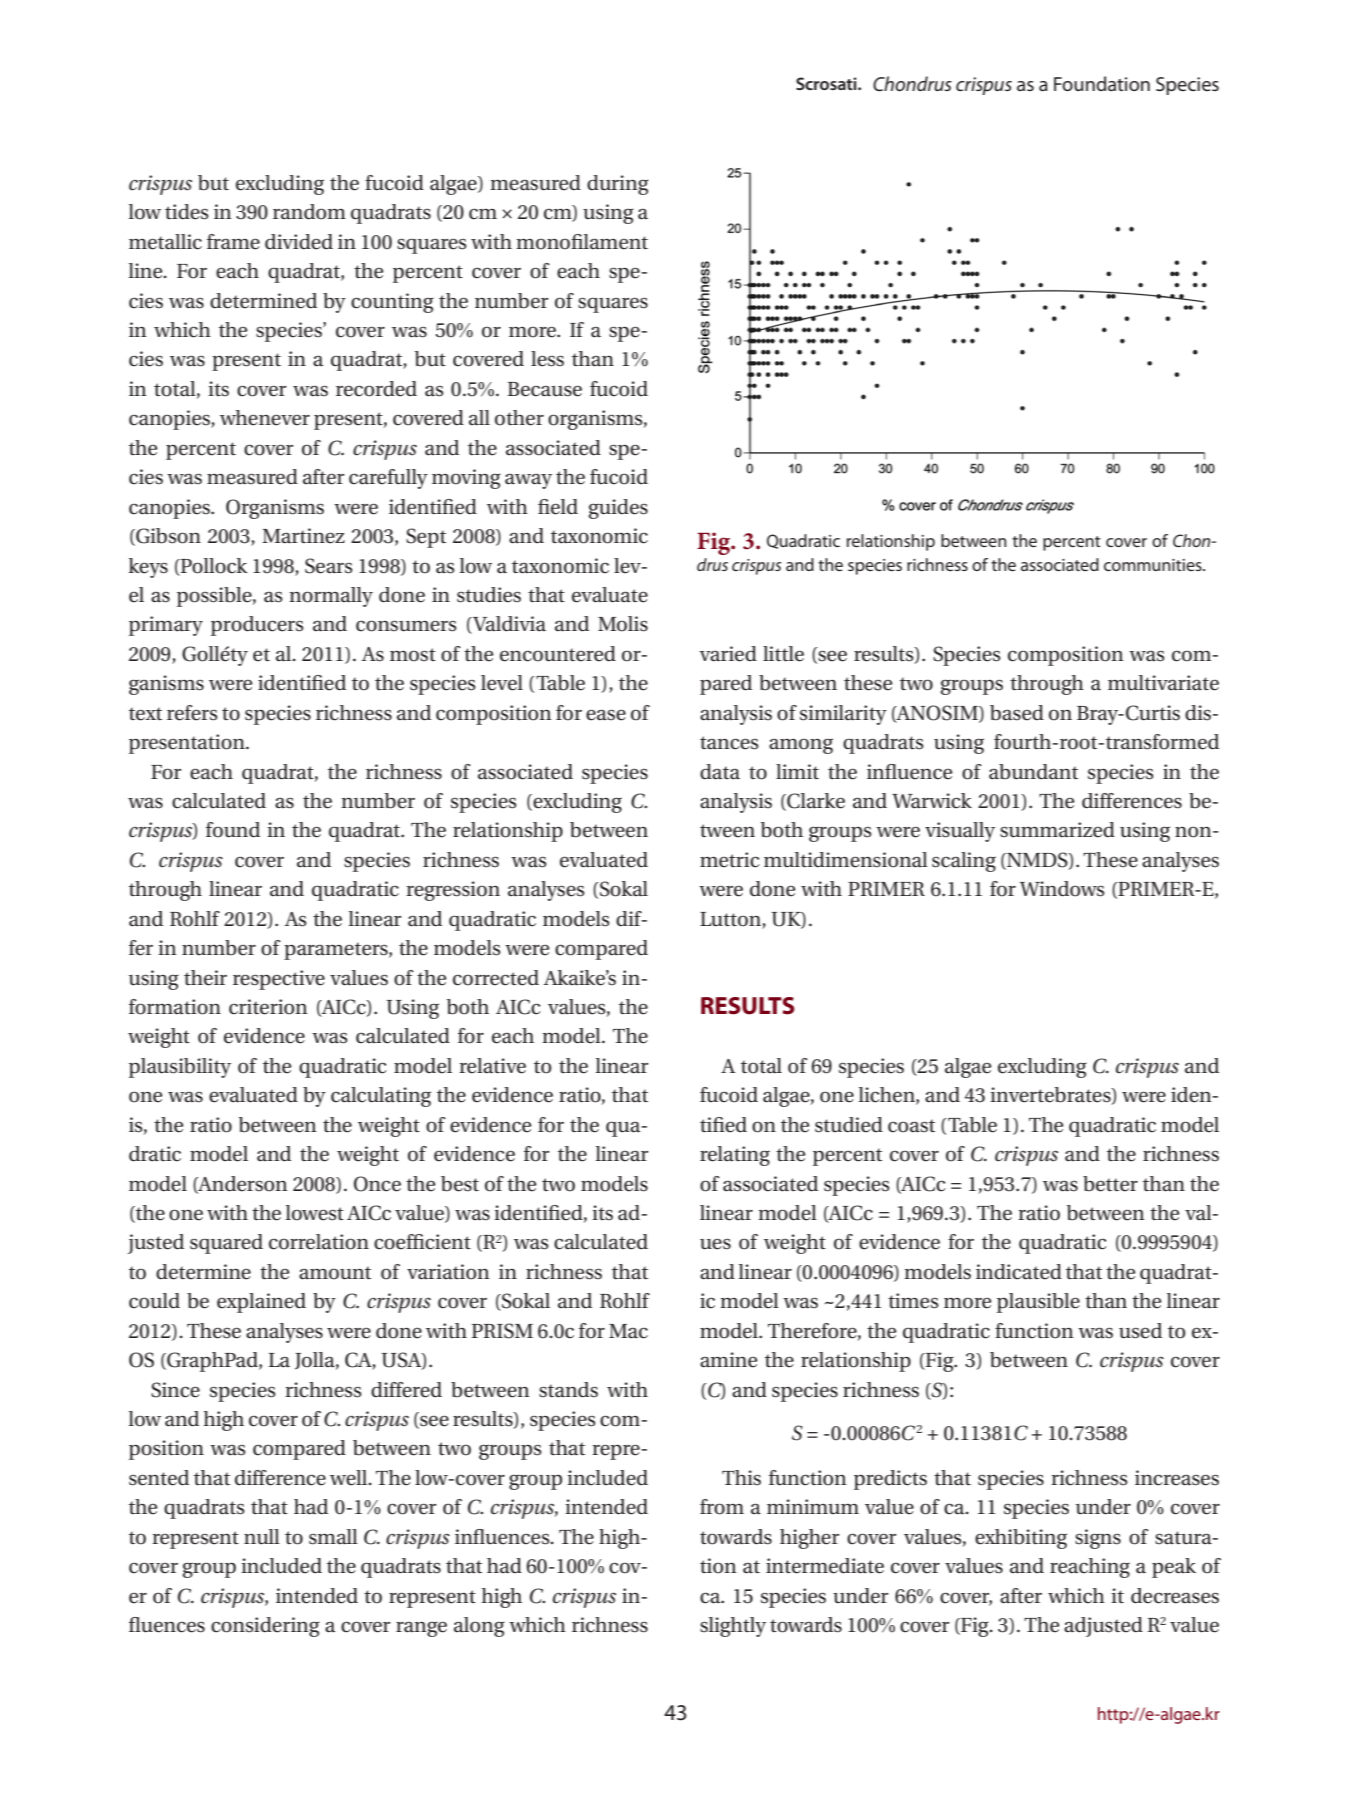 The width and height of the screenshot is (1348, 1797). Describe the element at coordinates (279, 980) in the screenshot. I see `respective` at that location.
